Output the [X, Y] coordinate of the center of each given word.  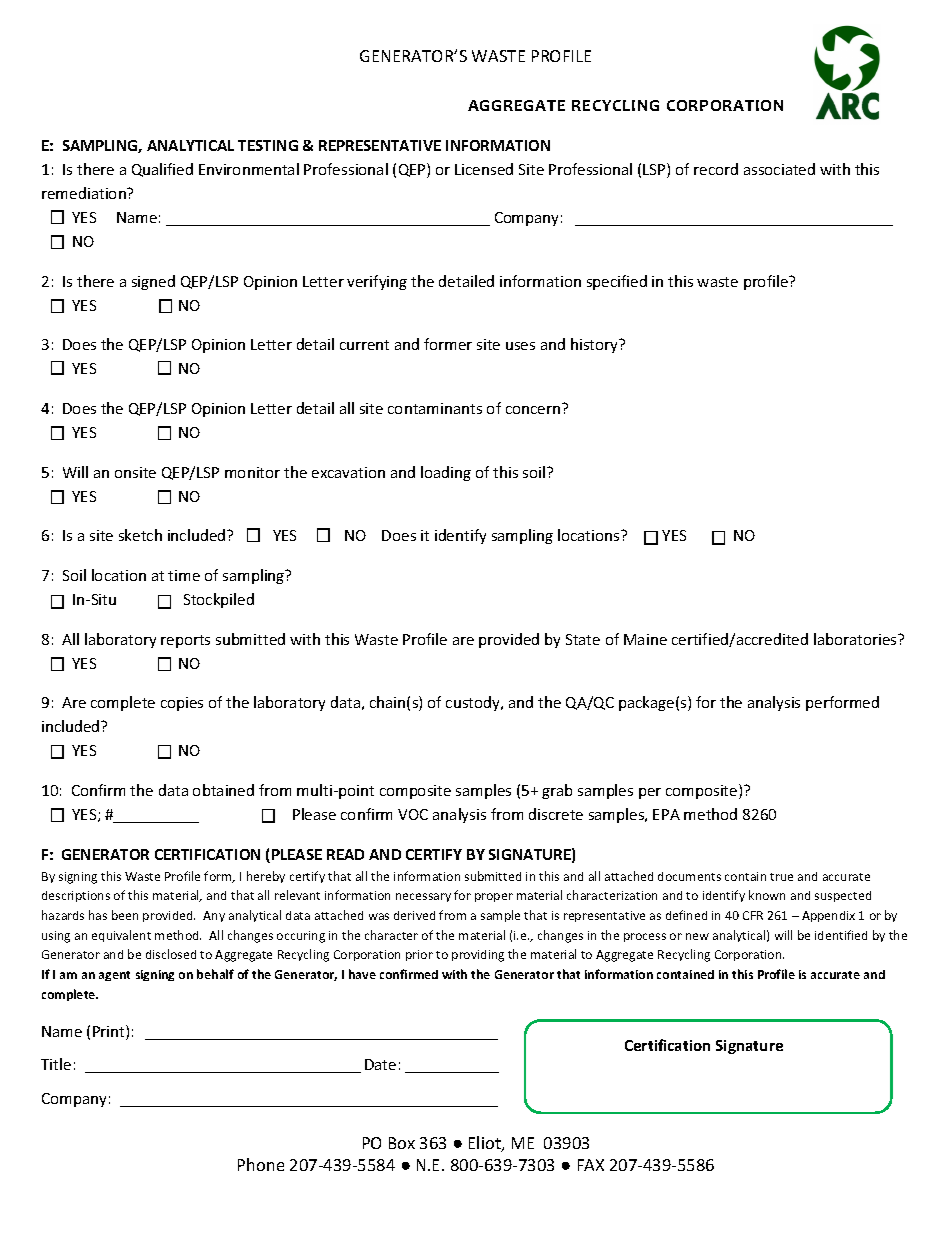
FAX [591, 1165]
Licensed [484, 169]
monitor [252, 472]
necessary [423, 897]
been [125, 915]
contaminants [435, 408]
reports [185, 641]
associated [779, 169]
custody [474, 703]
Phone [261, 1164]
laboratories [856, 639]
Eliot [486, 1144]
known [767, 895]
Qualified [162, 170]
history [595, 345]
